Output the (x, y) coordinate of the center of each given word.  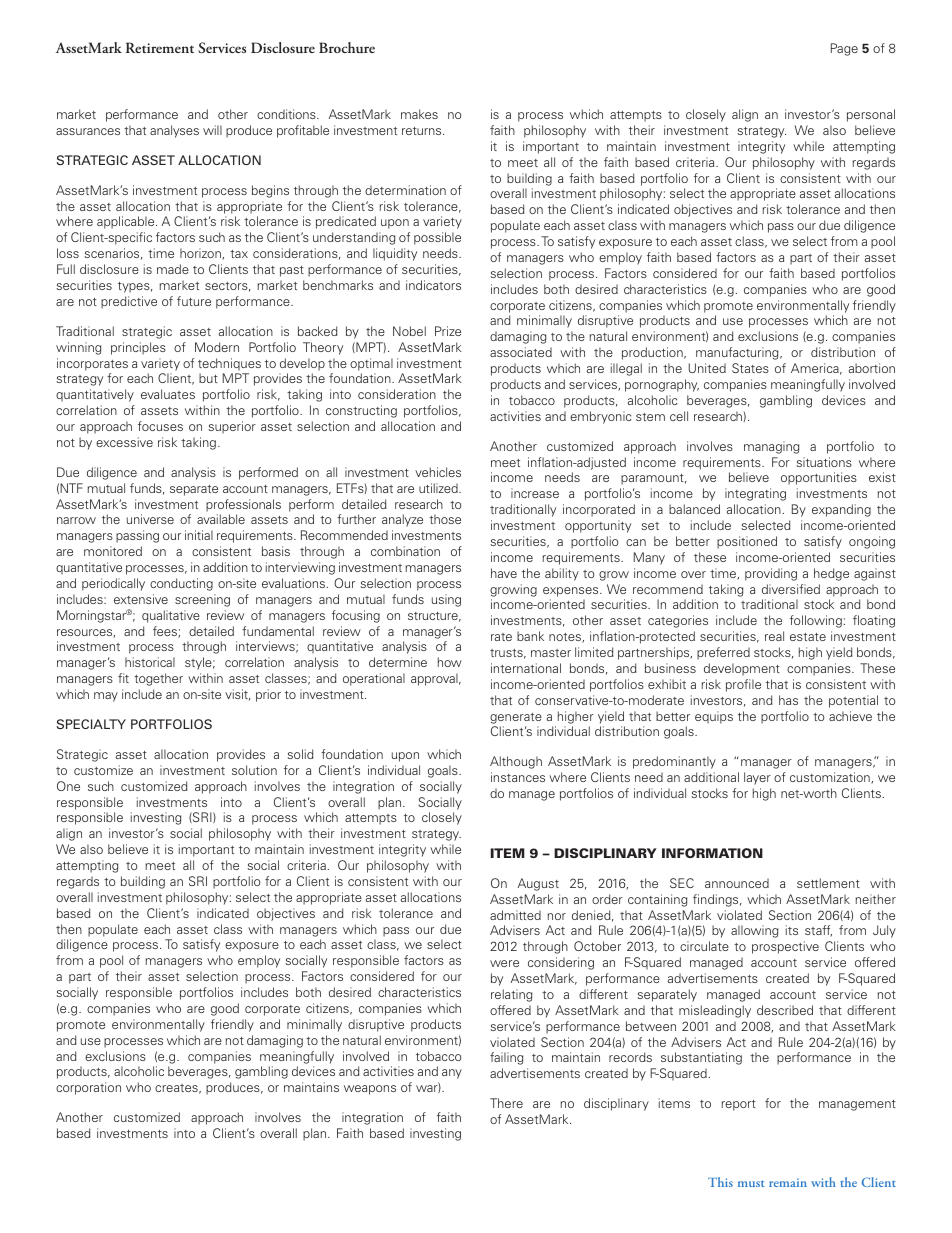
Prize (448, 331)
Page (844, 49)
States (750, 368)
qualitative (171, 616)
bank (530, 636)
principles (138, 348)
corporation (88, 1088)
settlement (828, 883)
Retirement (160, 47)
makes (419, 114)
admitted (515, 915)
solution (254, 770)
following (816, 621)
